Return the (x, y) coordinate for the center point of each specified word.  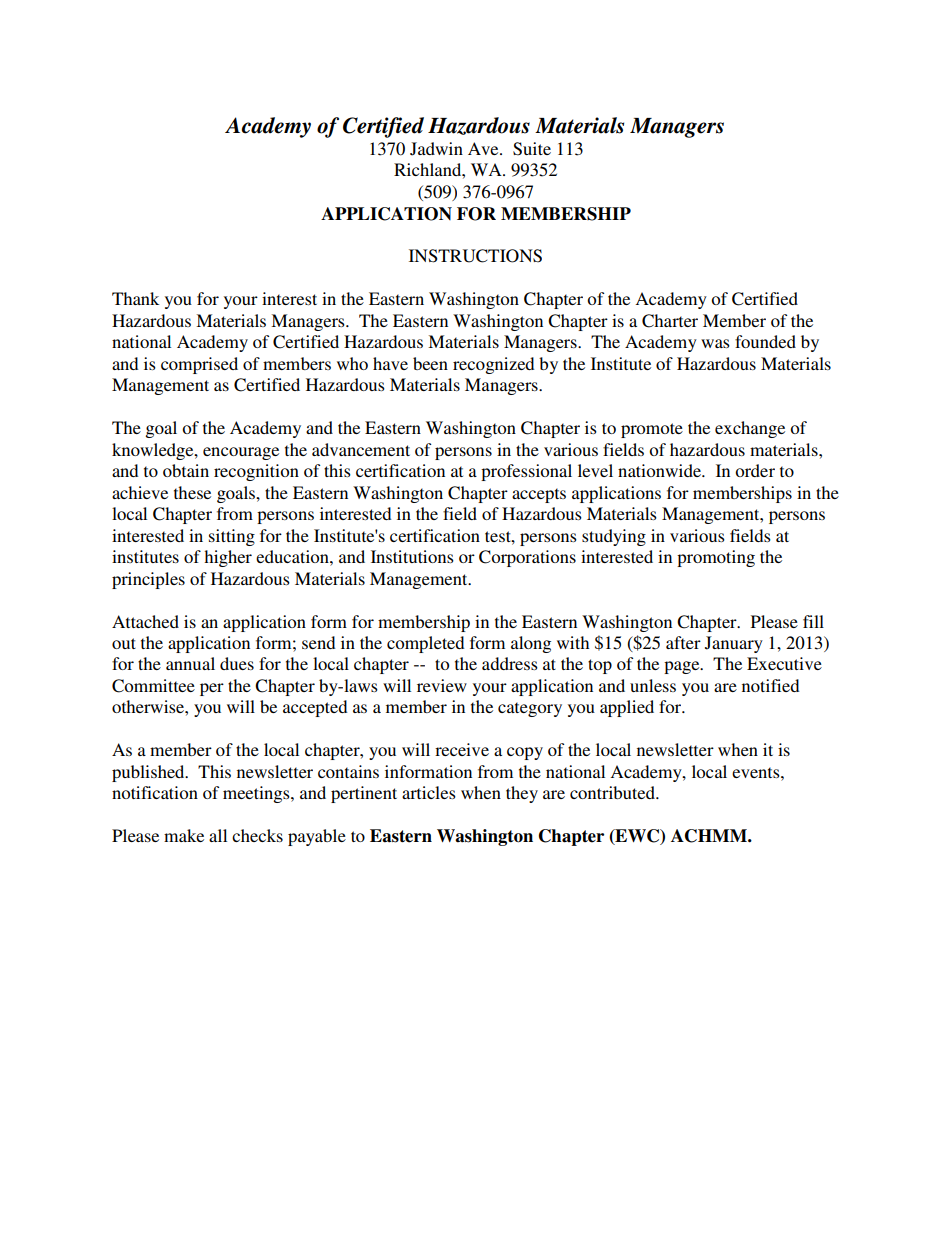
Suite (532, 149)
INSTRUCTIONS (475, 256)
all (218, 835)
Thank (135, 298)
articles (429, 792)
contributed (613, 792)
